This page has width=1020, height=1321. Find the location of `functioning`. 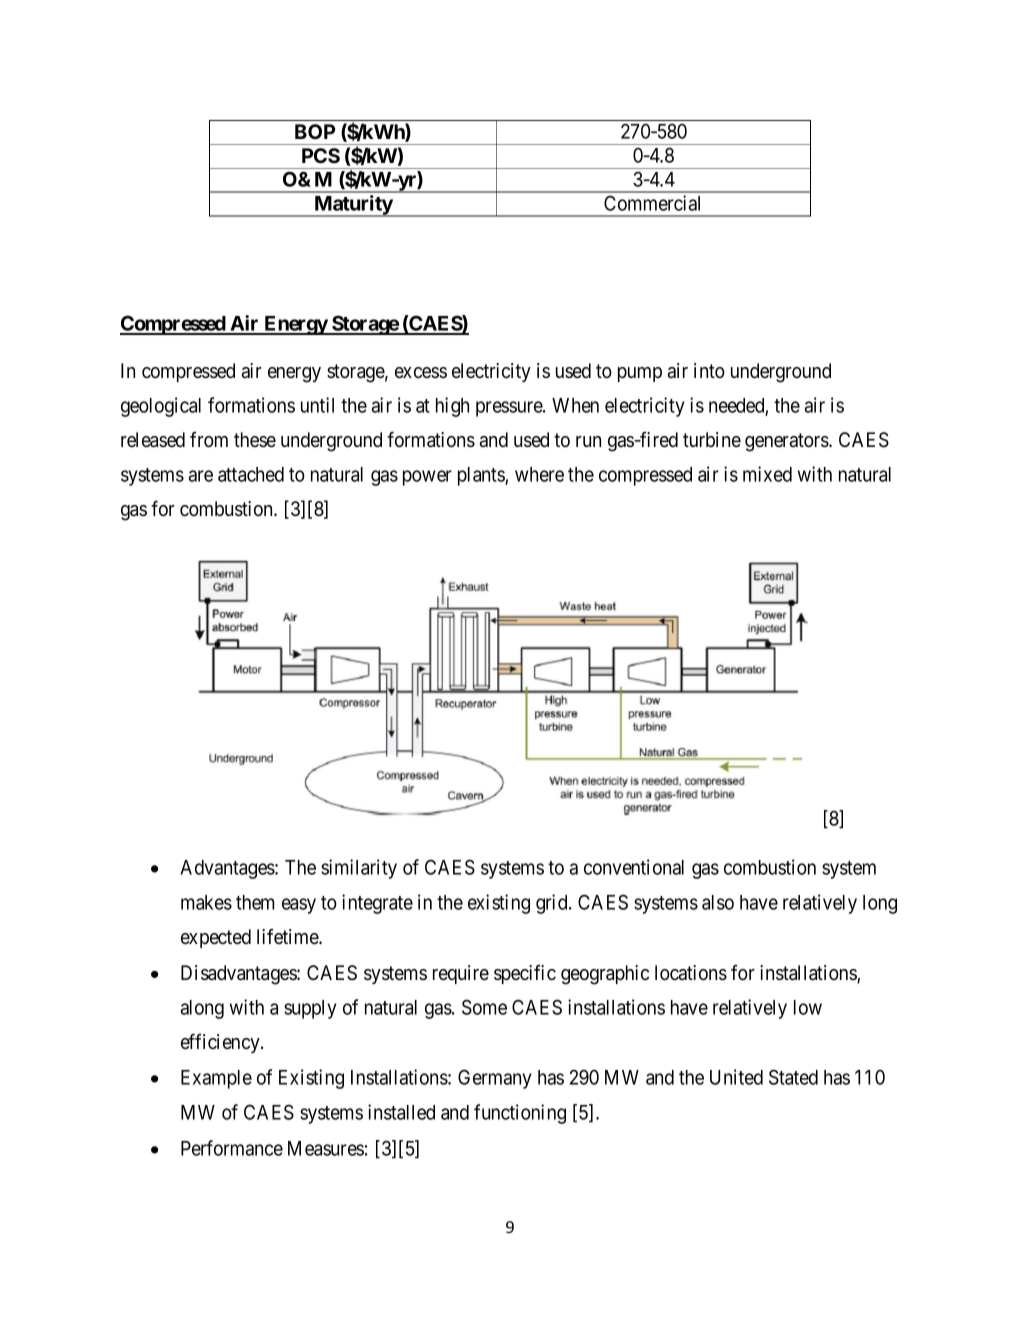

functioning is located at coordinates (520, 1114).
